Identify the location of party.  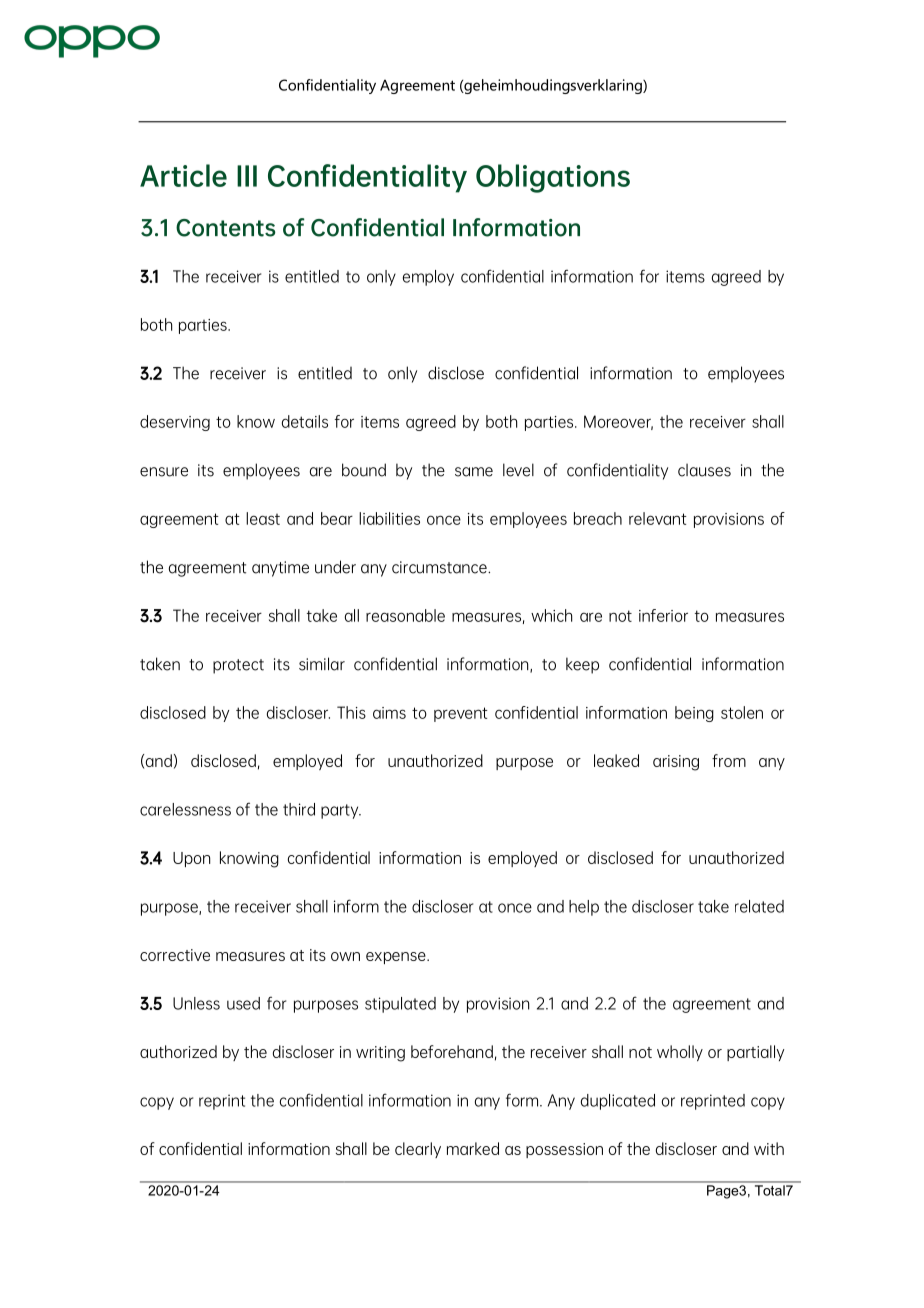
(341, 811).
